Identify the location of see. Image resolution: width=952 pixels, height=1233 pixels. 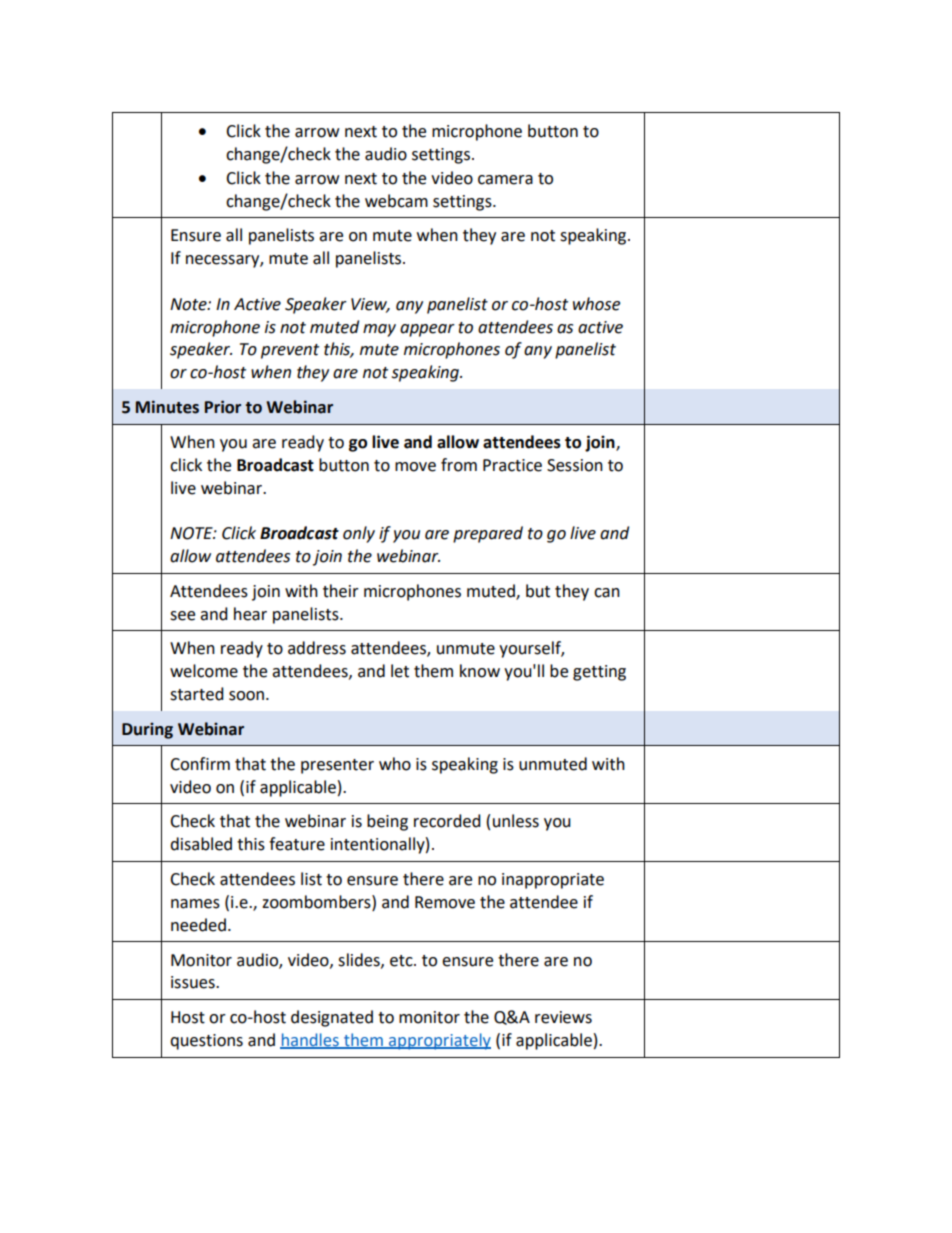
(182, 616).
